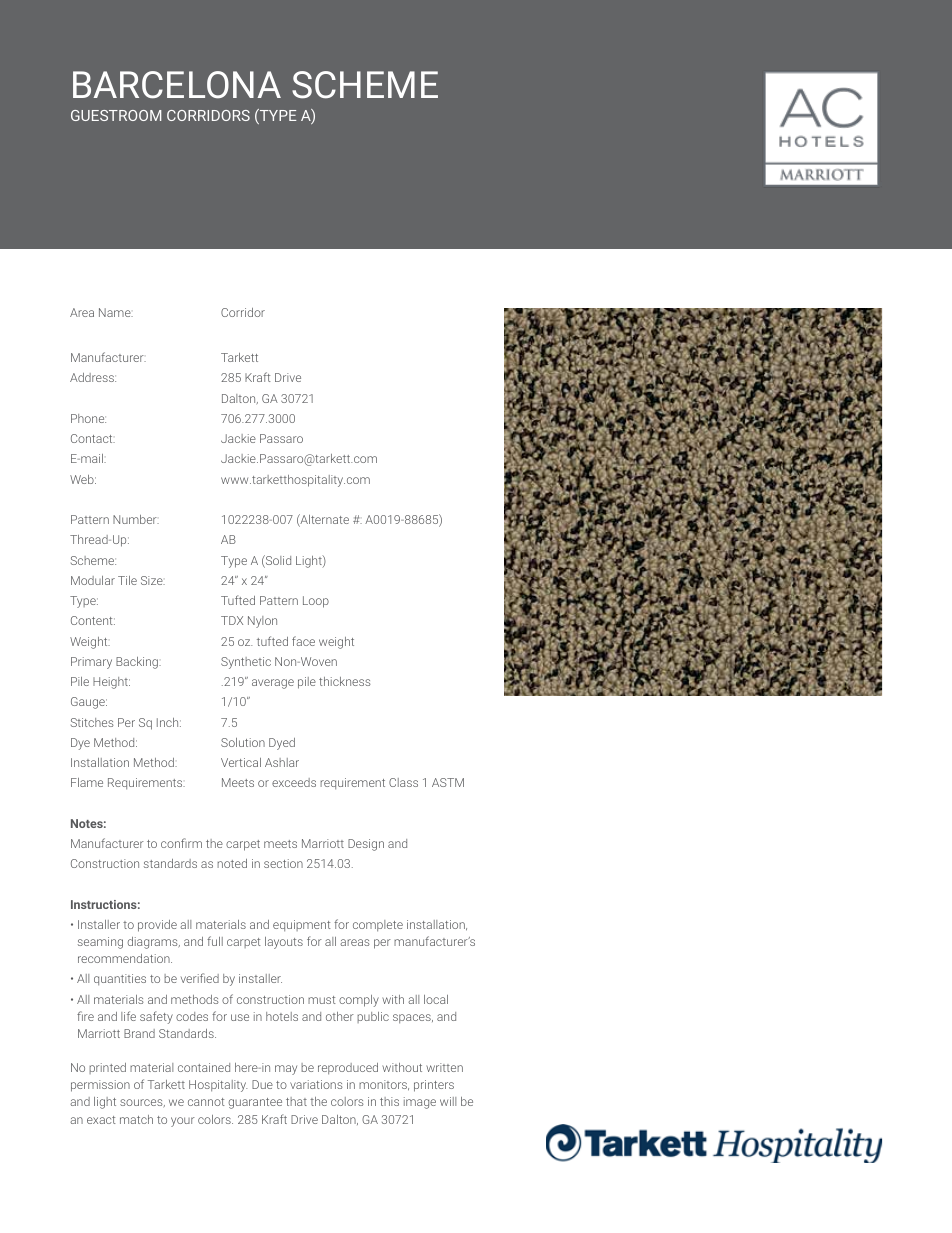 The height and width of the screenshot is (1233, 952). Describe the element at coordinates (116, 312) in the screenshot. I see `Name` at that location.
